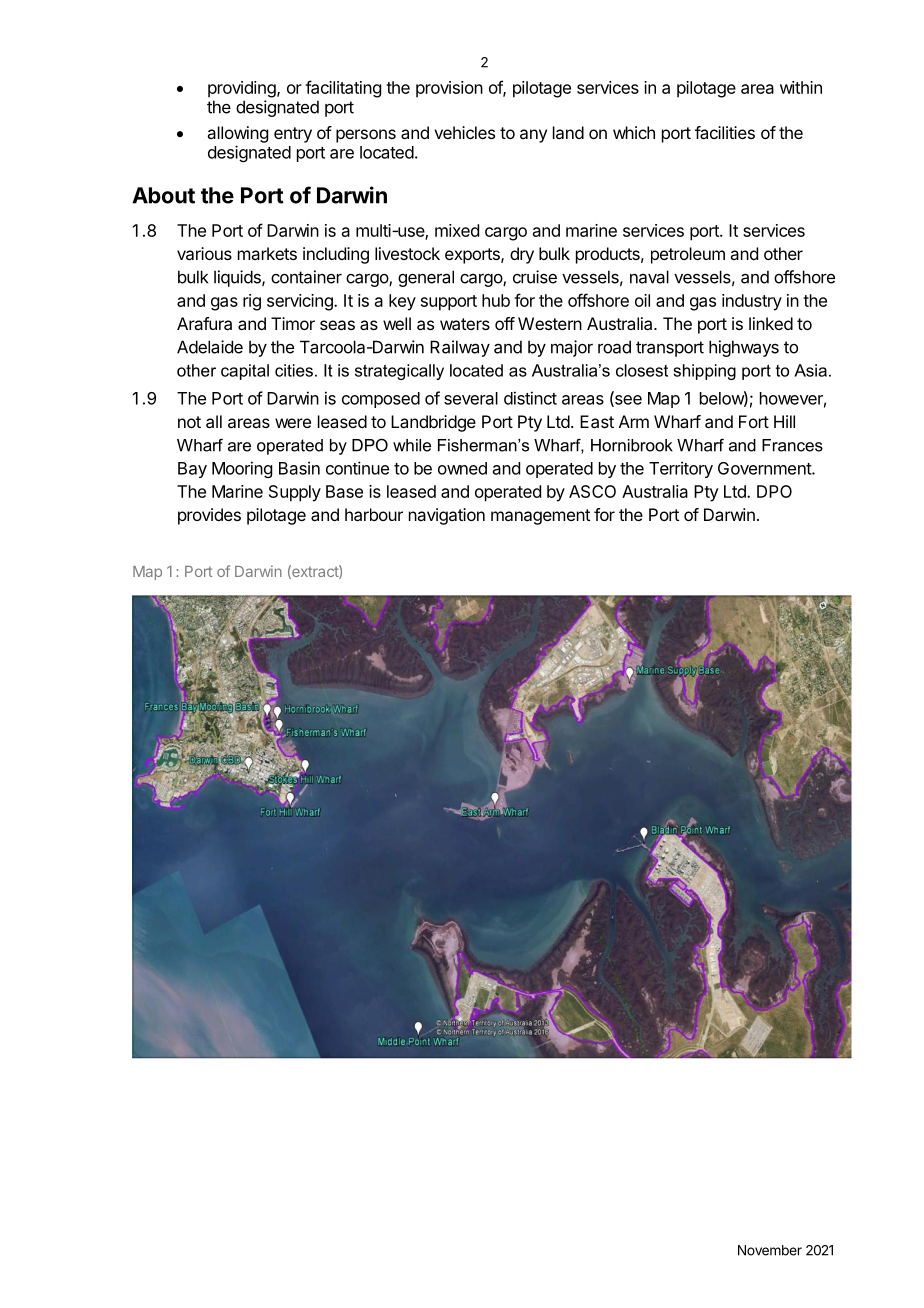  What do you see at coordinates (245, 372) in the screenshot?
I see `capital` at bounding box center [245, 372].
